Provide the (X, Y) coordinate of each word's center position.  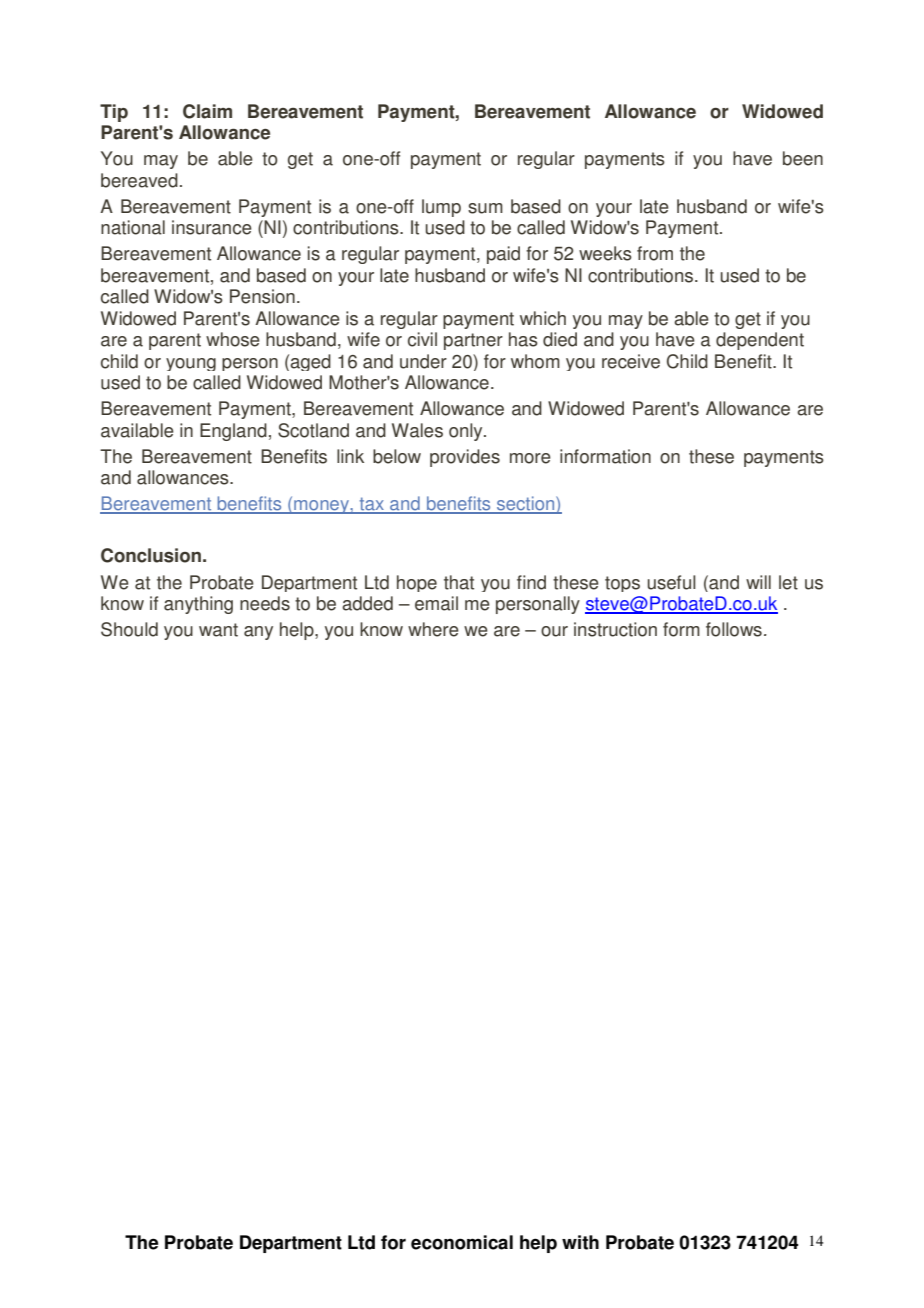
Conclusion (151, 555)
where (433, 629)
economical (462, 1242)
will (758, 582)
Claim (207, 111)
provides (465, 458)
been (803, 158)
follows (734, 629)
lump (441, 208)
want (218, 630)
